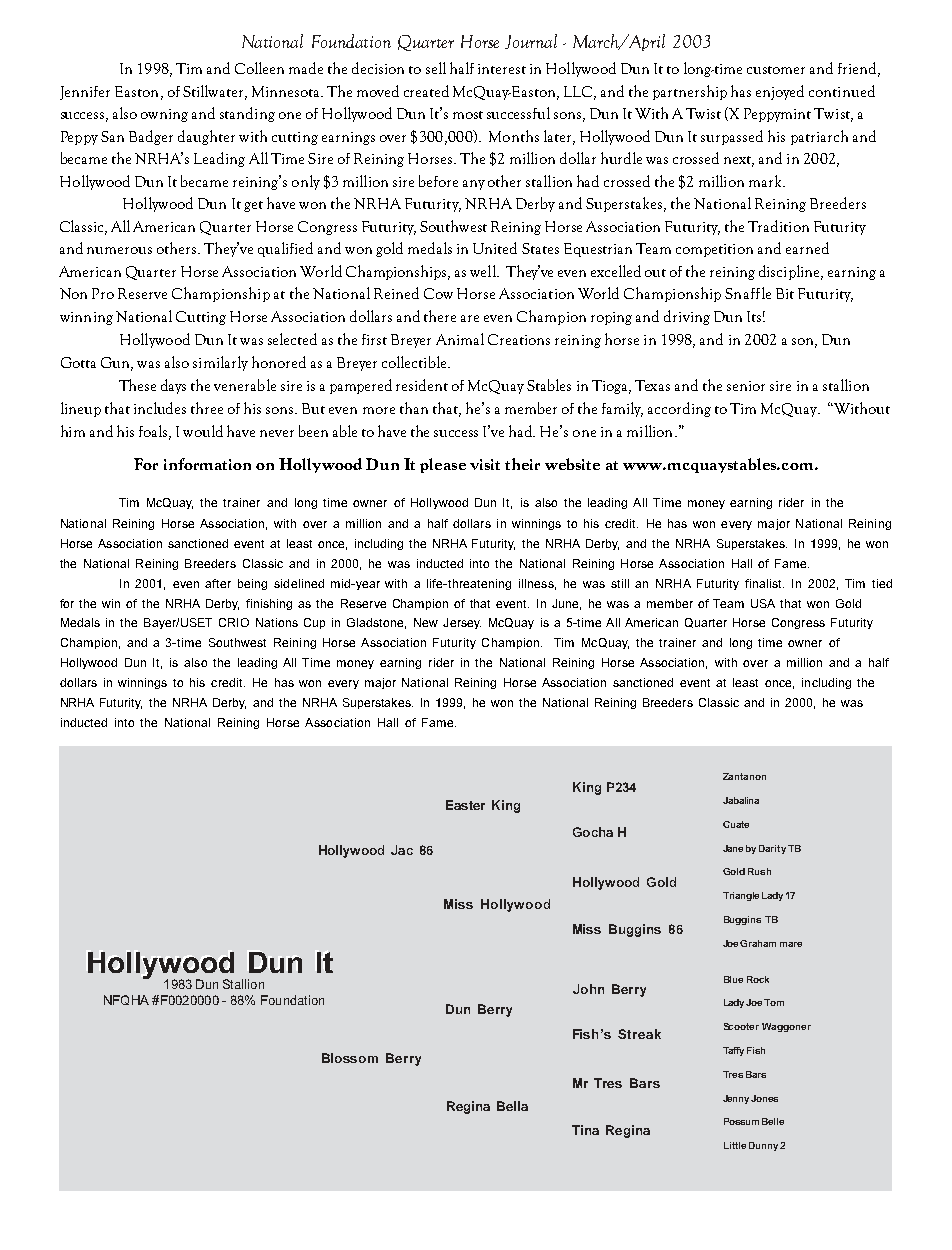 The height and width of the screenshot is (1250, 952). I want to click on Bella, so click(512, 1106).
